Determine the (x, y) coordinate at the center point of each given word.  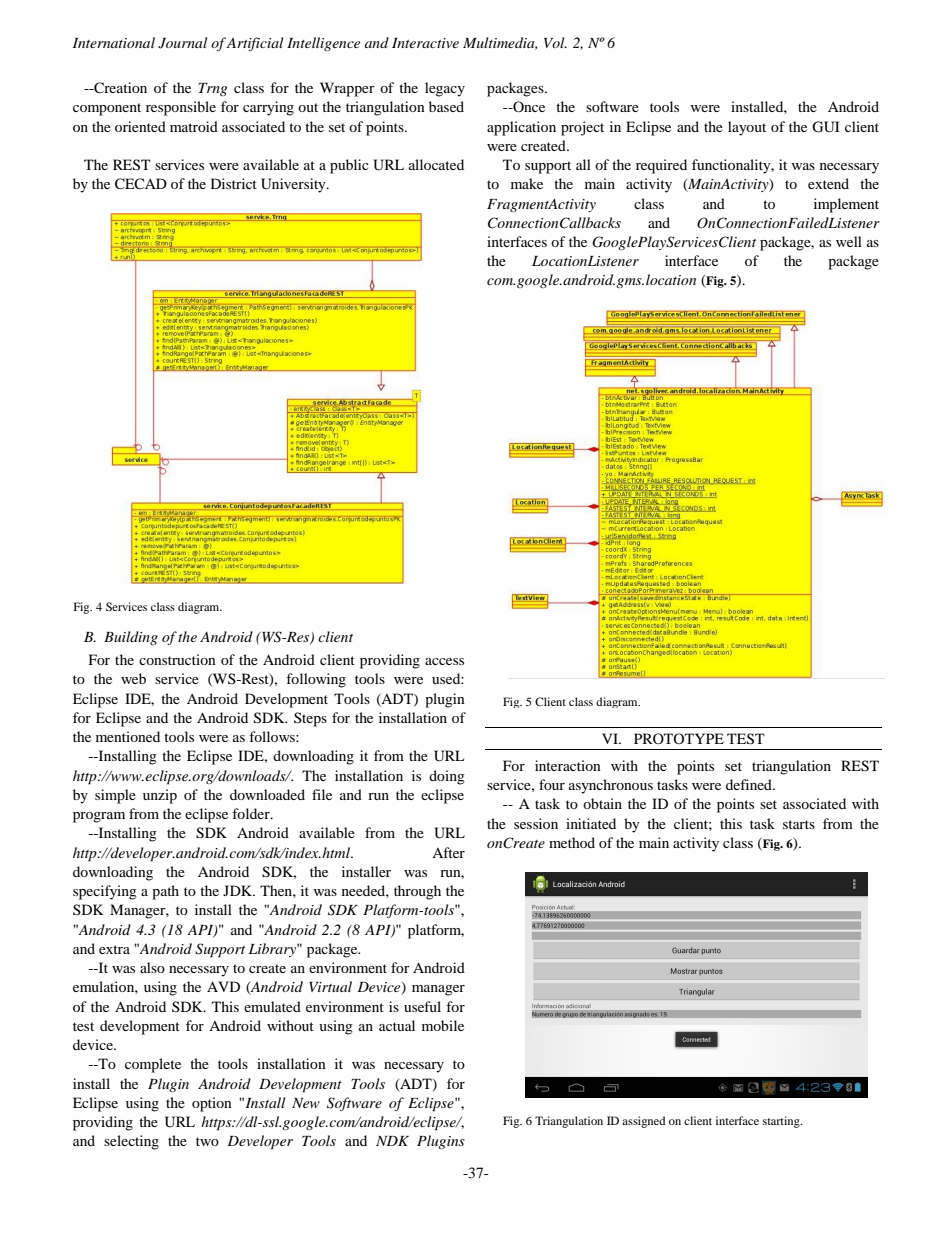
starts (799, 824)
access (444, 661)
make (527, 183)
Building (131, 638)
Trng (212, 89)
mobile (443, 1025)
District (234, 183)
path (165, 892)
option (212, 1104)
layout (747, 128)
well (849, 241)
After (448, 852)
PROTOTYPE (679, 738)
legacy (445, 89)
